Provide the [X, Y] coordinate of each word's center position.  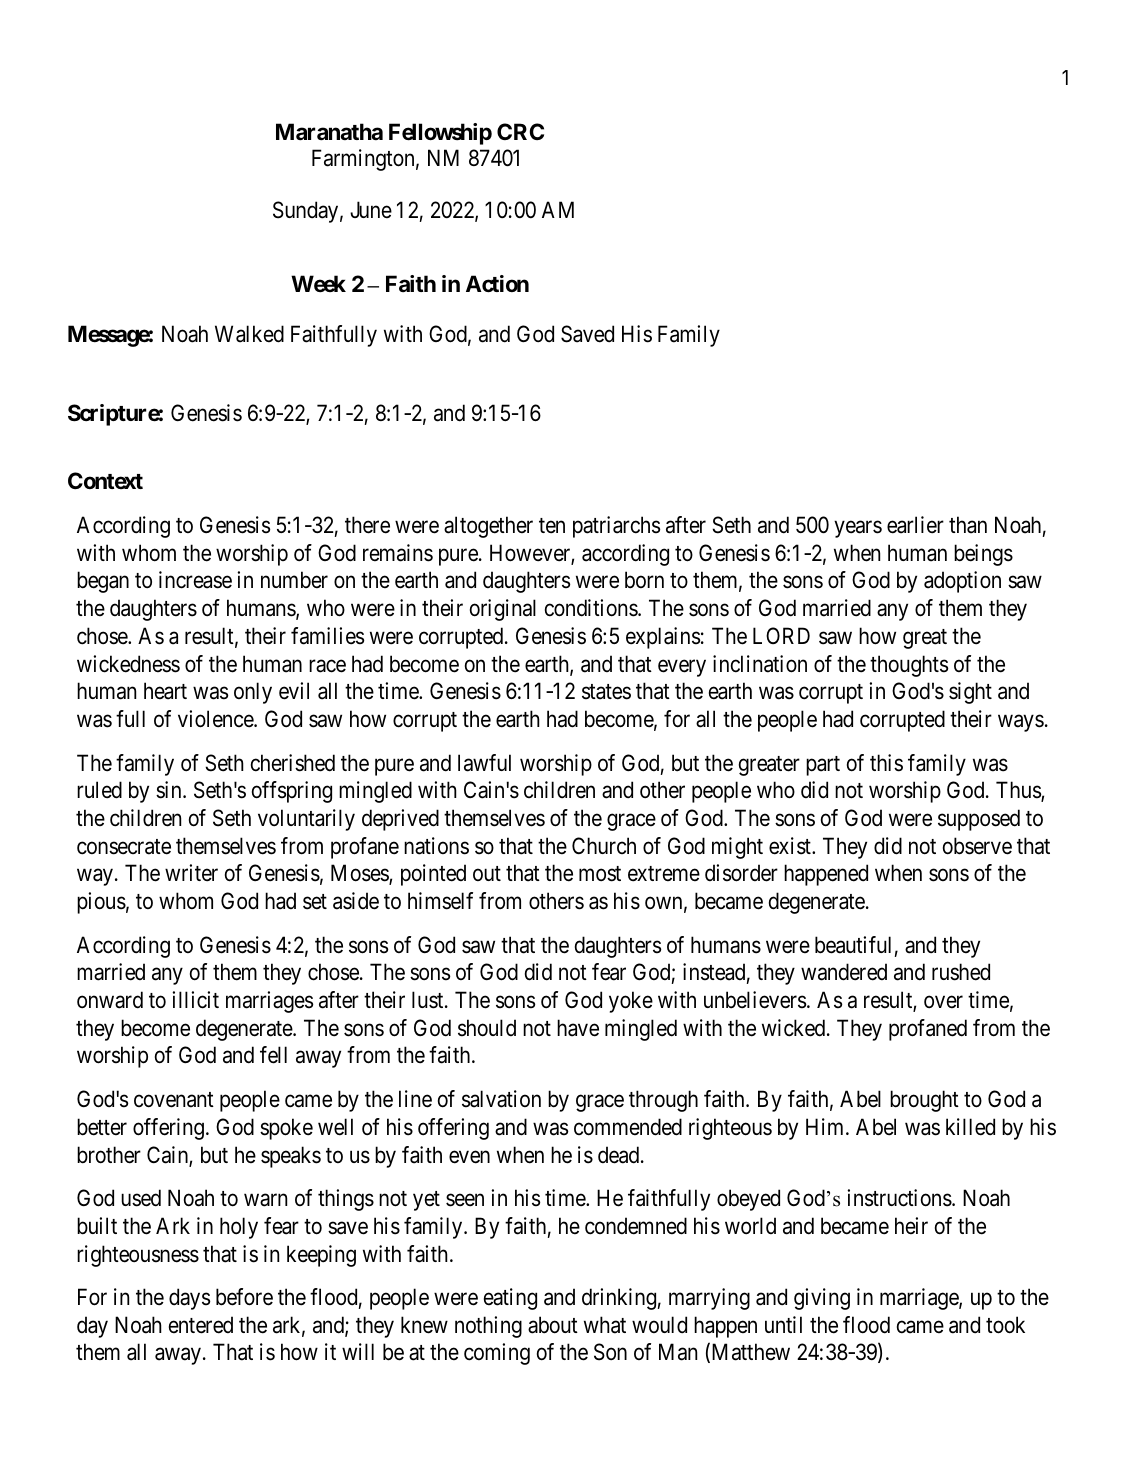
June [371, 209]
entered [201, 1325]
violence [216, 719]
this [886, 763]
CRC [520, 131]
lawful [484, 763]
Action [497, 284]
